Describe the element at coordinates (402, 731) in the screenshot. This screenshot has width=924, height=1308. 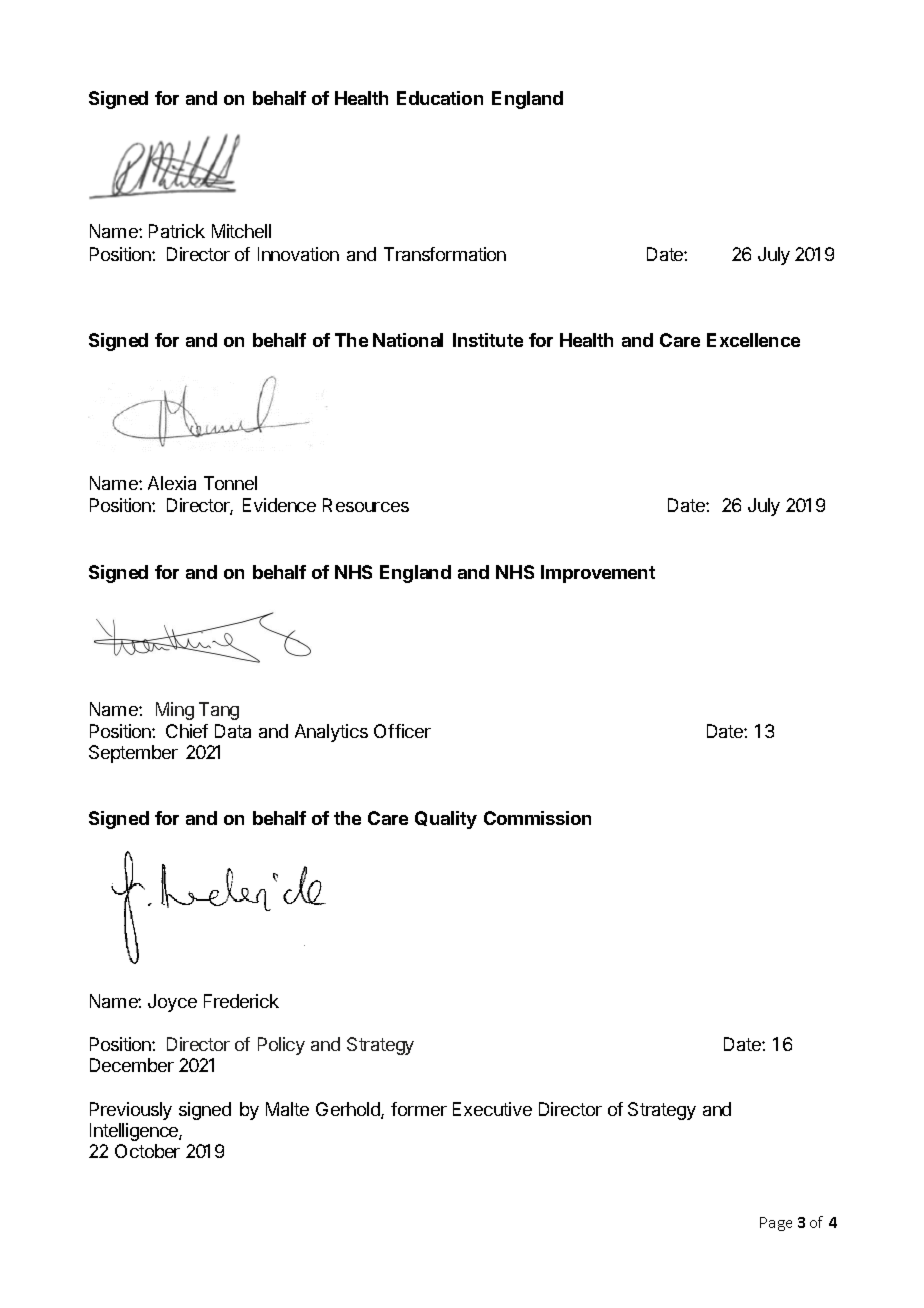
I see `Officer` at that location.
